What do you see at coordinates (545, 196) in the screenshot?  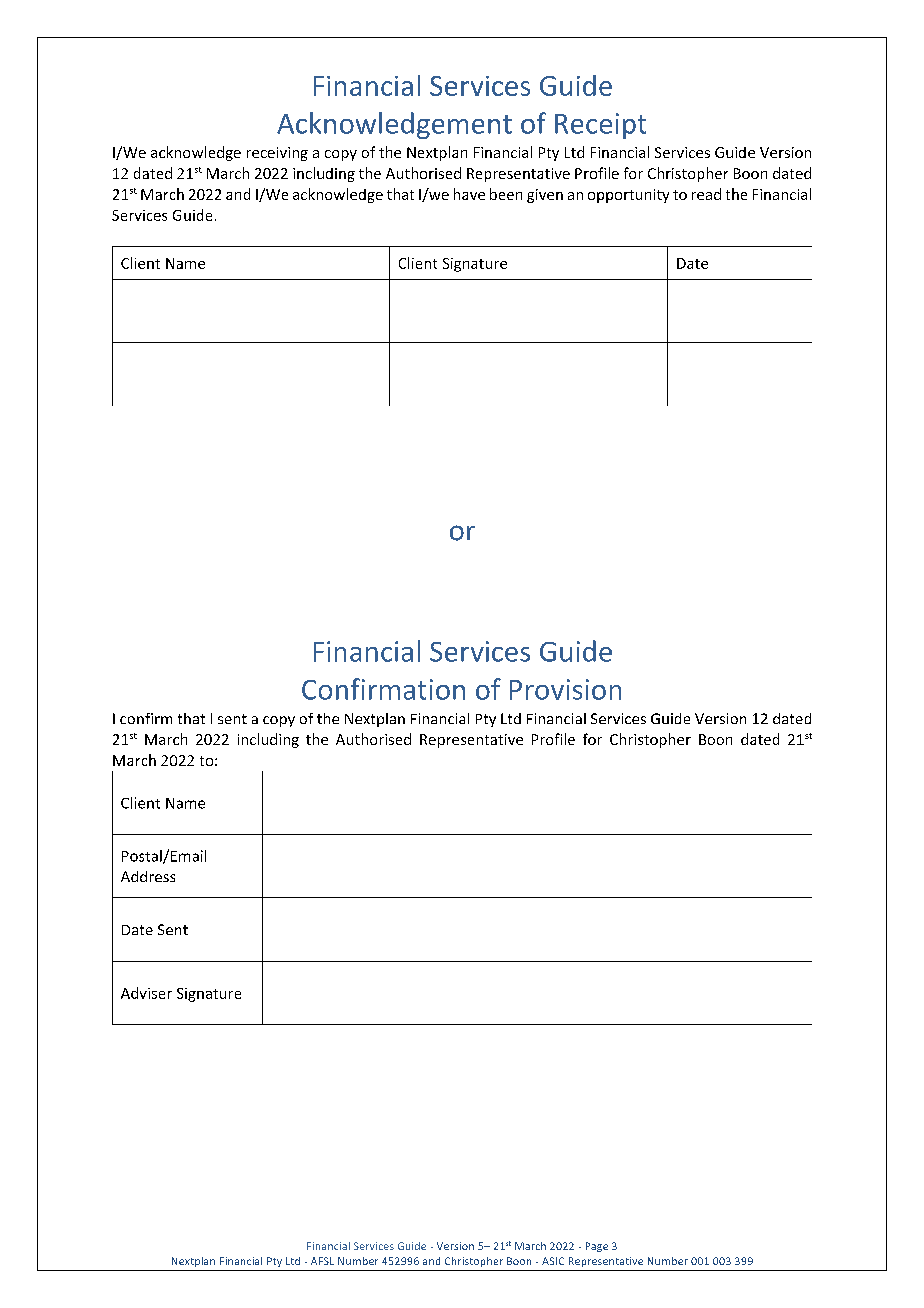 I see `given` at bounding box center [545, 196].
